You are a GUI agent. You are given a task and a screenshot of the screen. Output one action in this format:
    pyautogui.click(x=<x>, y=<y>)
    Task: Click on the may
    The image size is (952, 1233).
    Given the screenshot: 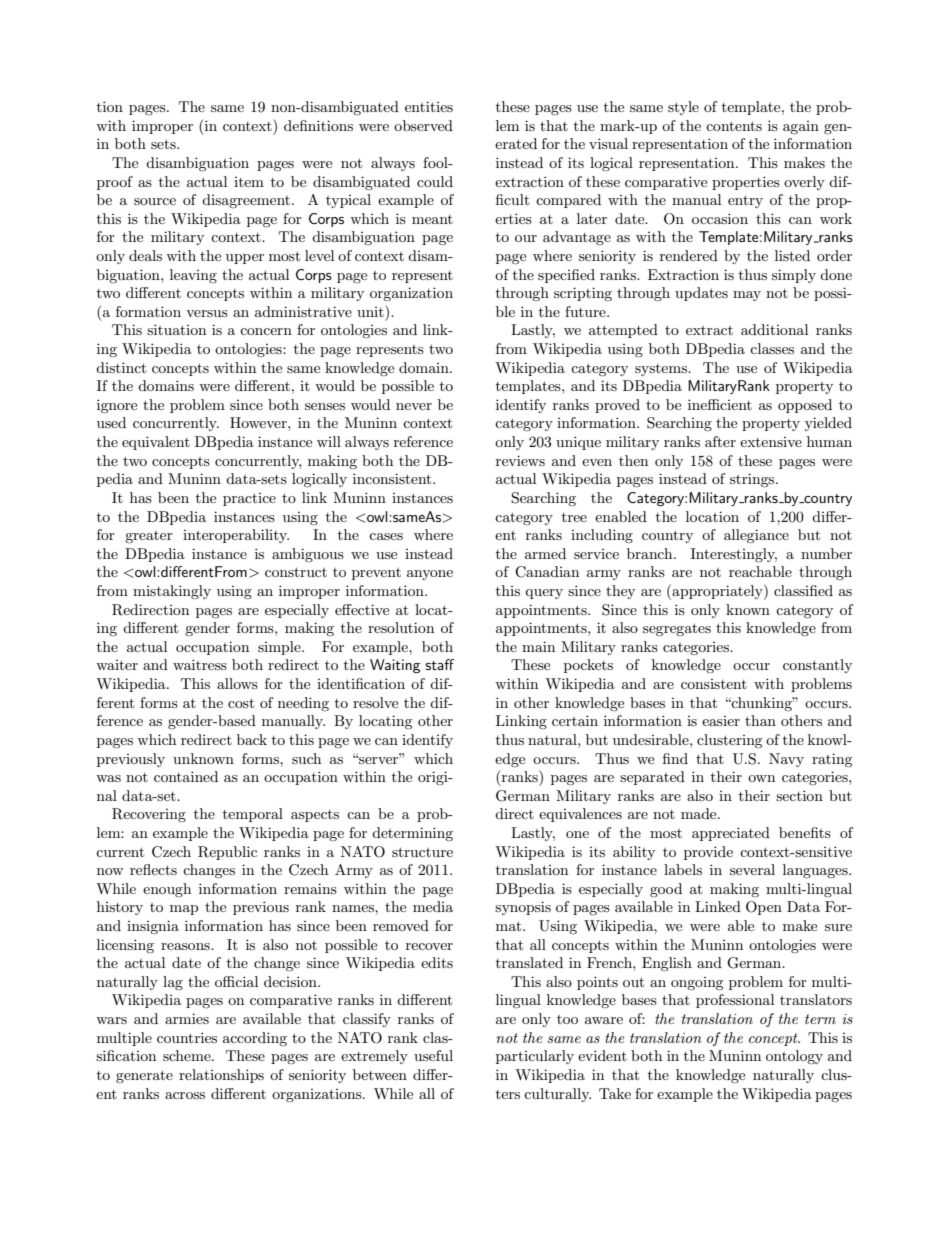 What is the action you would take?
    pyautogui.click(x=747, y=296)
